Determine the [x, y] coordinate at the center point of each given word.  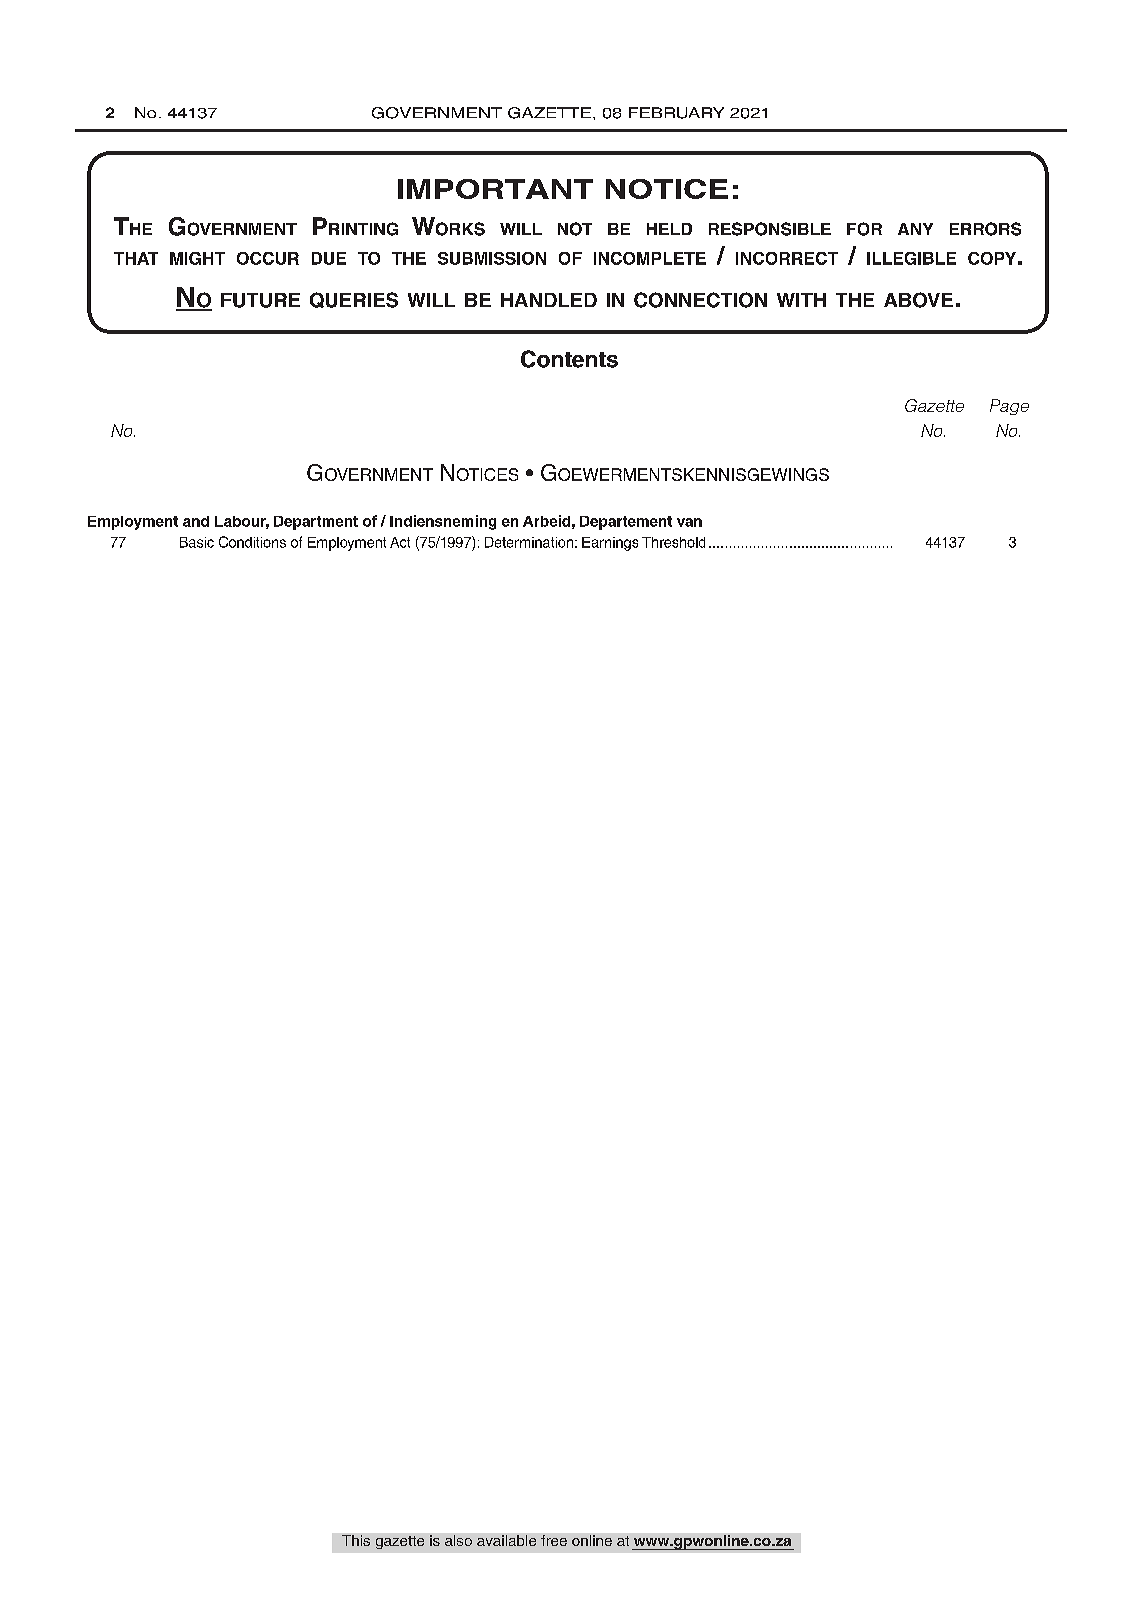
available [506, 1540]
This [356, 1540]
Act [400, 542]
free [554, 1540]
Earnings [610, 544]
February [676, 113]
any [915, 229]
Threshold [673, 542]
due [329, 258]
